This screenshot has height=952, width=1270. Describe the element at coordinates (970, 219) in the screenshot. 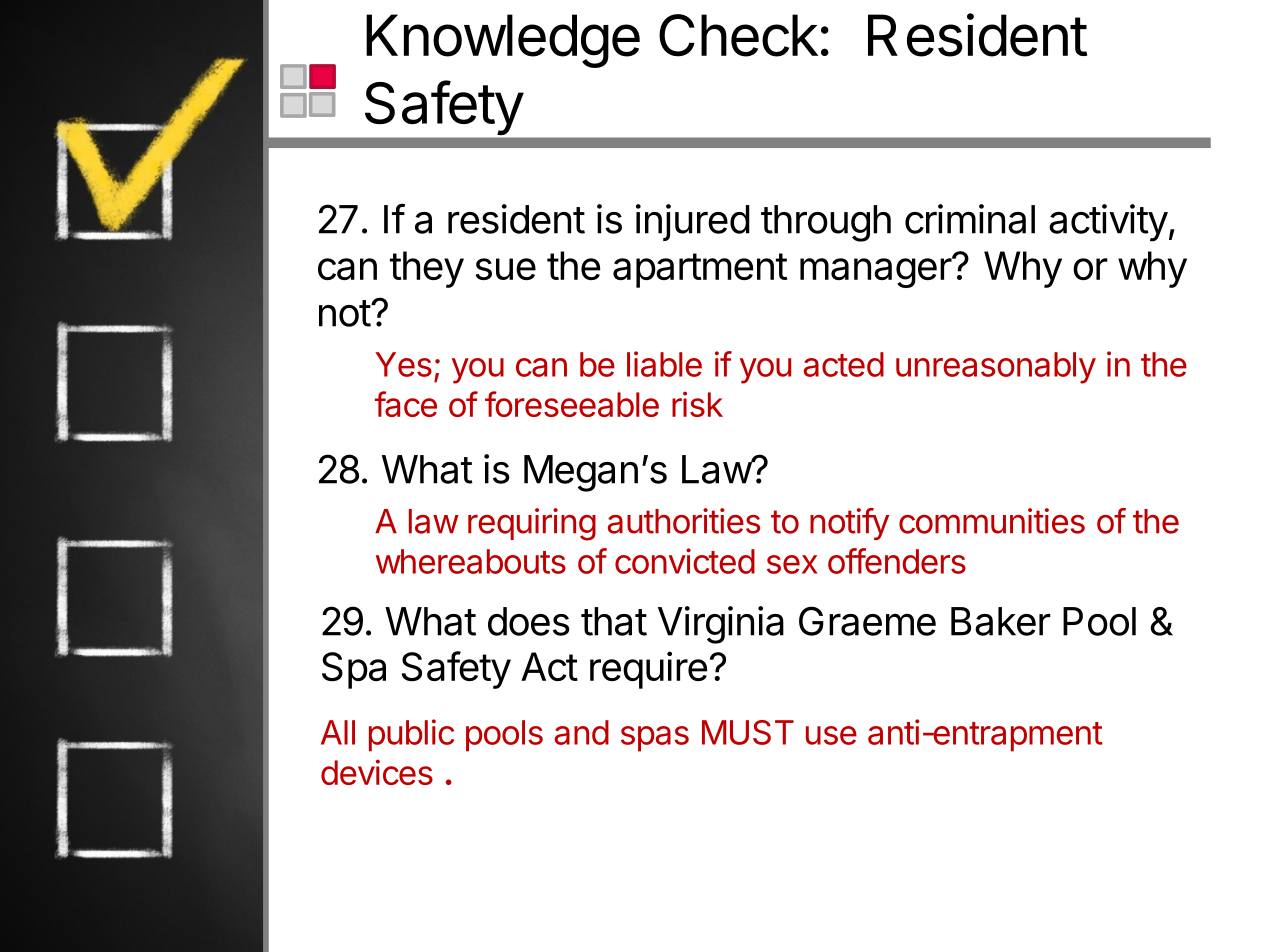

I see `criminal` at that location.
